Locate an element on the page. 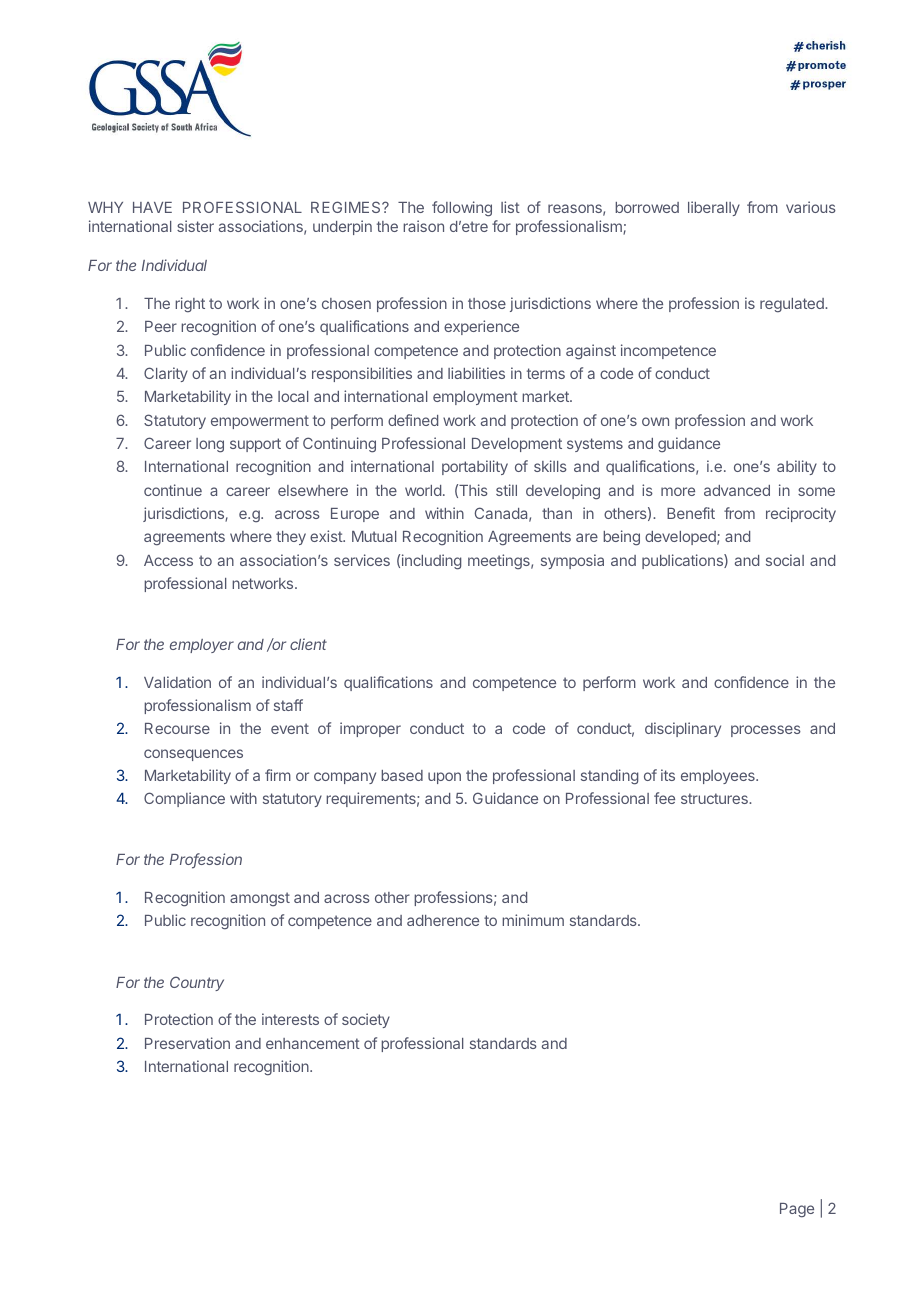  world is located at coordinates (423, 490).
